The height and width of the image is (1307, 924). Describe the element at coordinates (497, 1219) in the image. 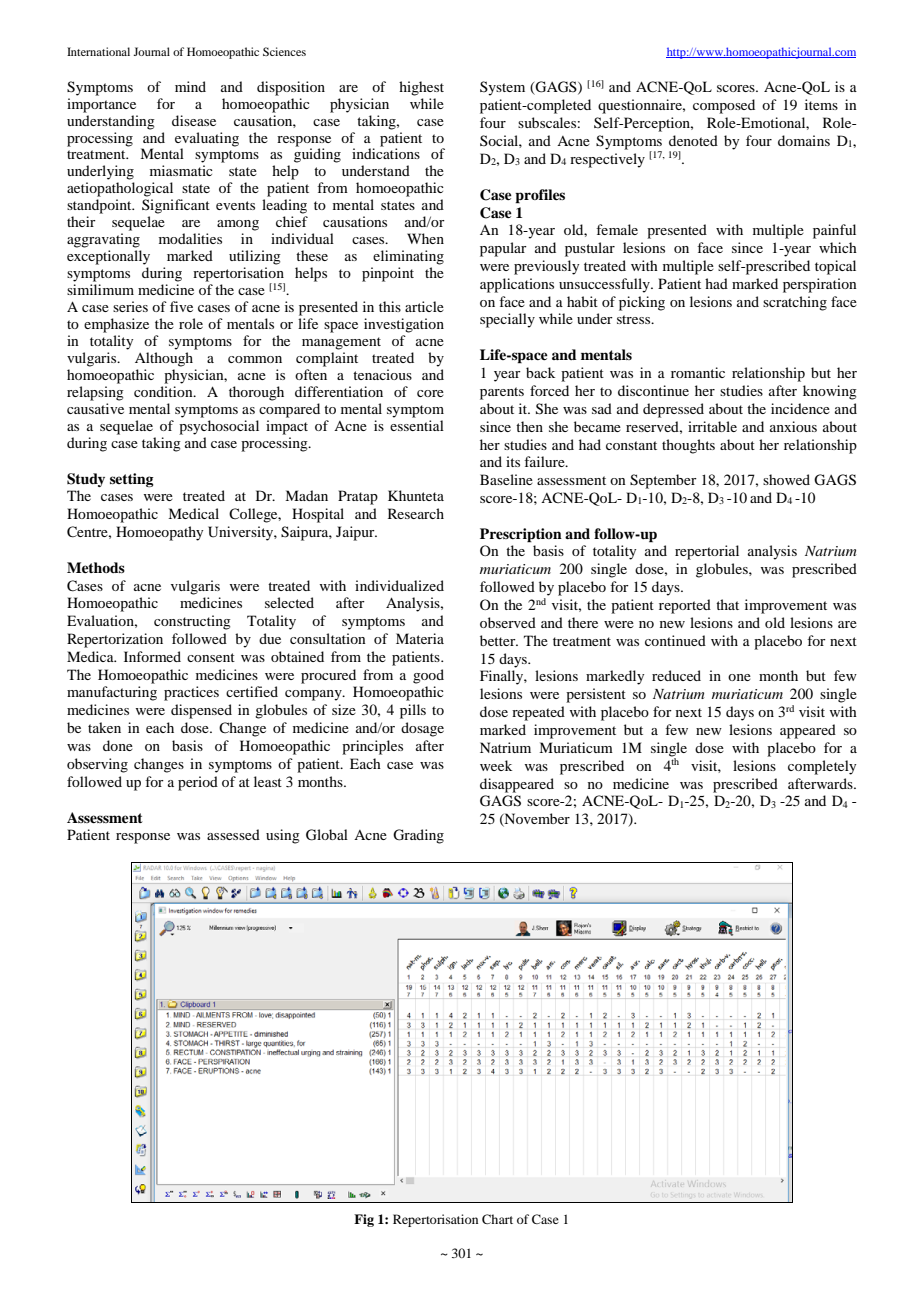

I see `Chart` at that location.
